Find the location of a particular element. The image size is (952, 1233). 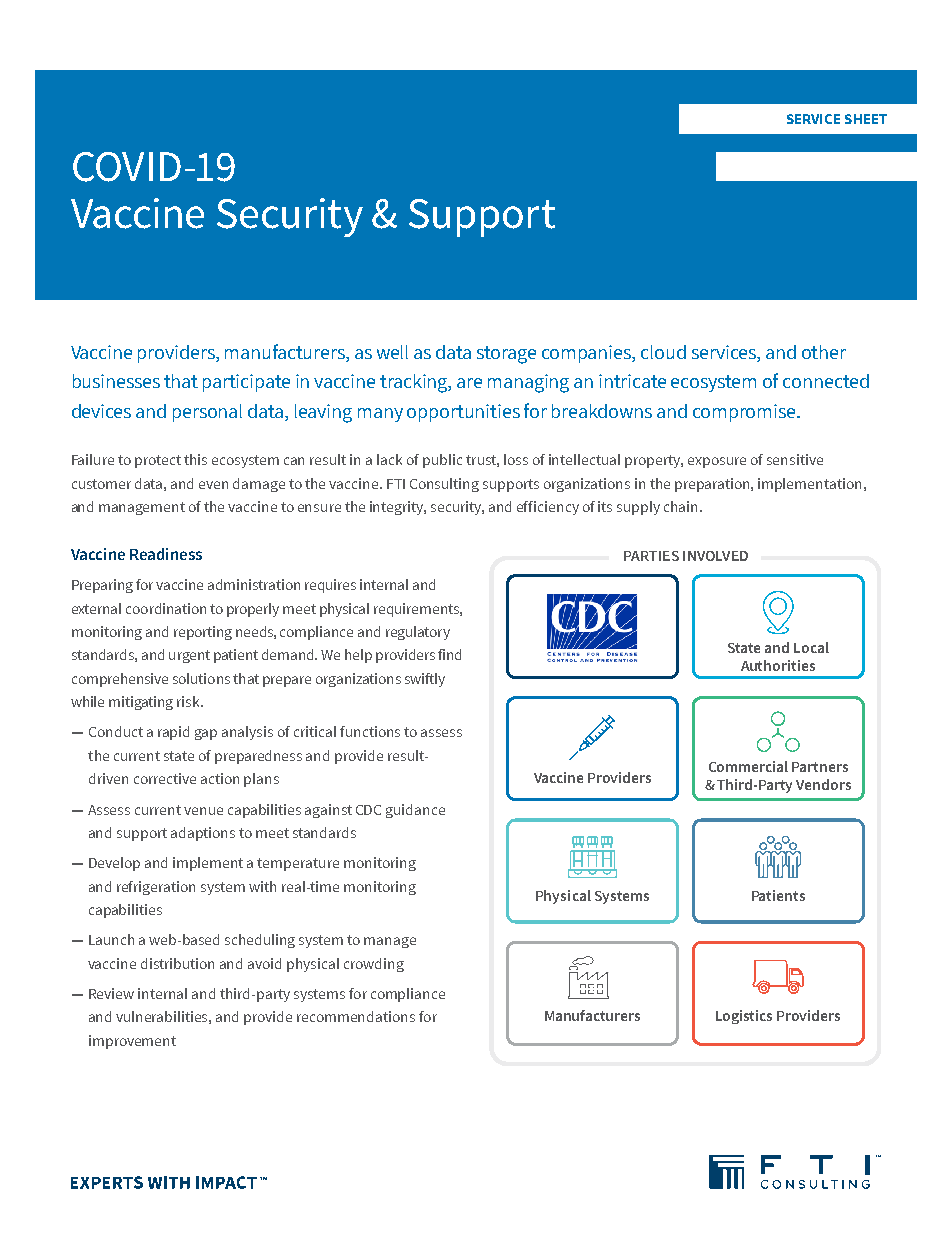

storage is located at coordinates (506, 355).
